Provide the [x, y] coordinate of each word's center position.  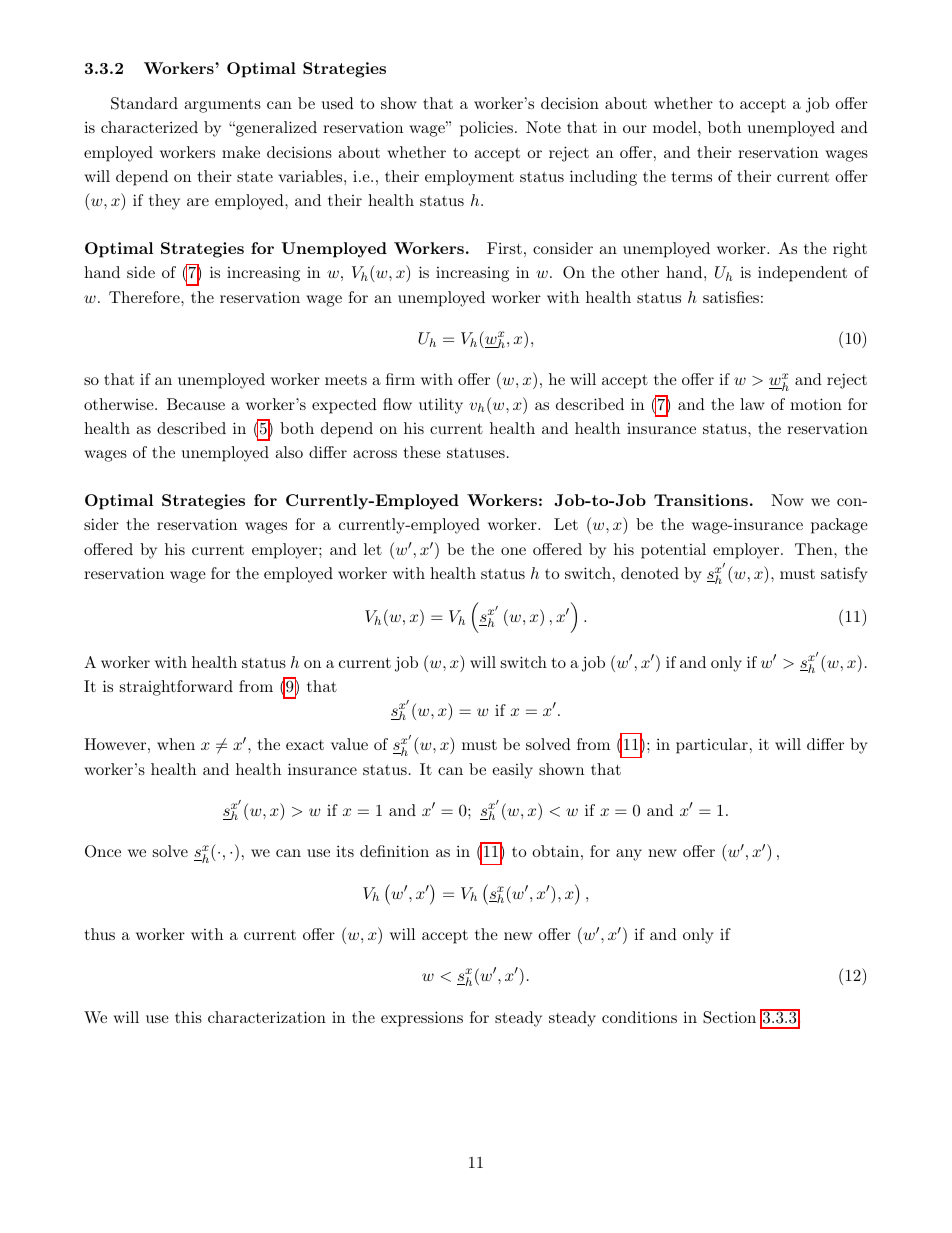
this [188, 1017]
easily [512, 771]
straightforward [176, 688]
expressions [422, 1019]
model [676, 127]
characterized [149, 127]
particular [712, 746]
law [752, 404]
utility [441, 406]
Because [196, 404]
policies [486, 129]
